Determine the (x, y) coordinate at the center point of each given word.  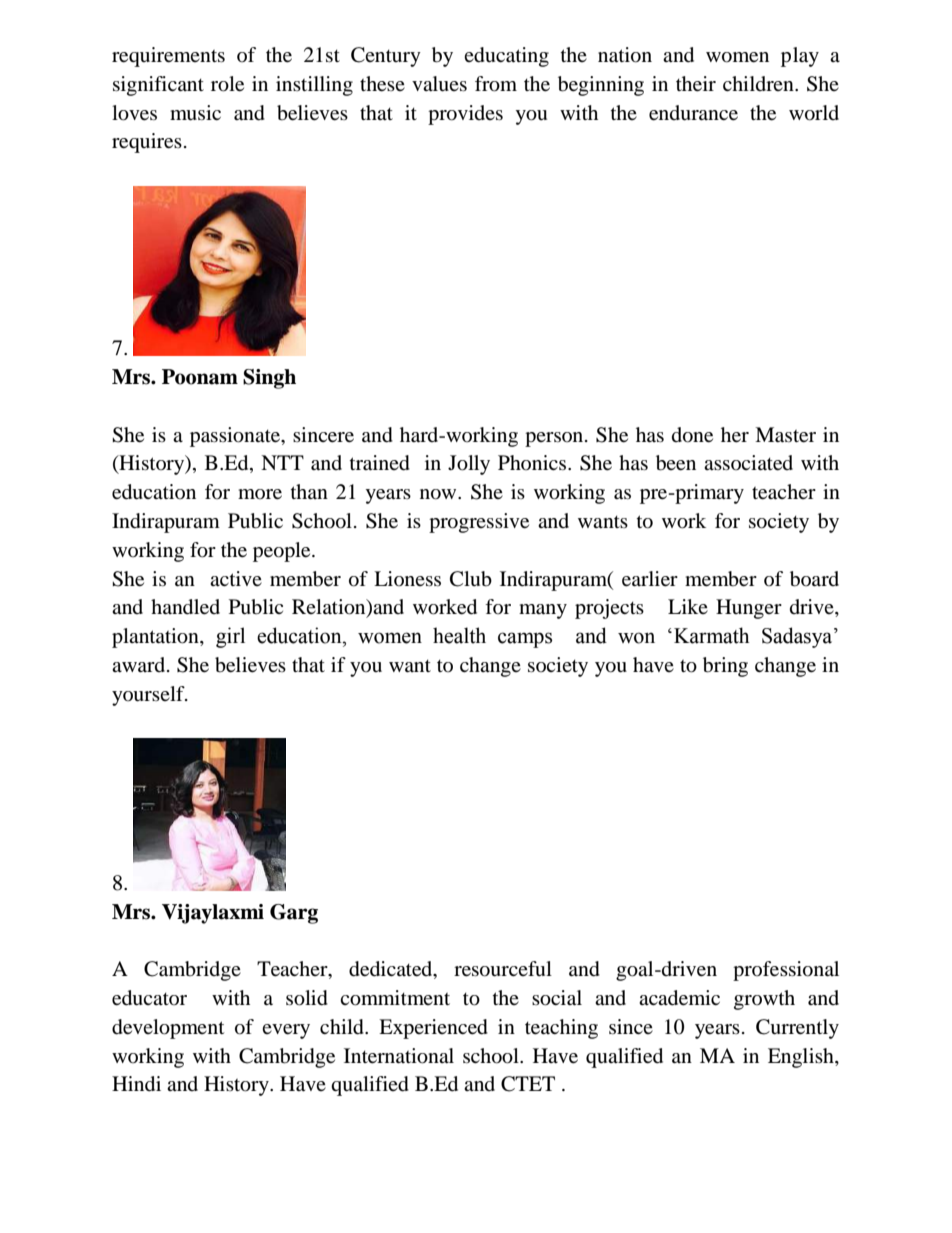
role (227, 84)
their (696, 84)
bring (725, 667)
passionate (236, 437)
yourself (149, 696)
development (168, 1029)
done (692, 435)
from (496, 84)
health (459, 635)
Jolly (469, 465)
